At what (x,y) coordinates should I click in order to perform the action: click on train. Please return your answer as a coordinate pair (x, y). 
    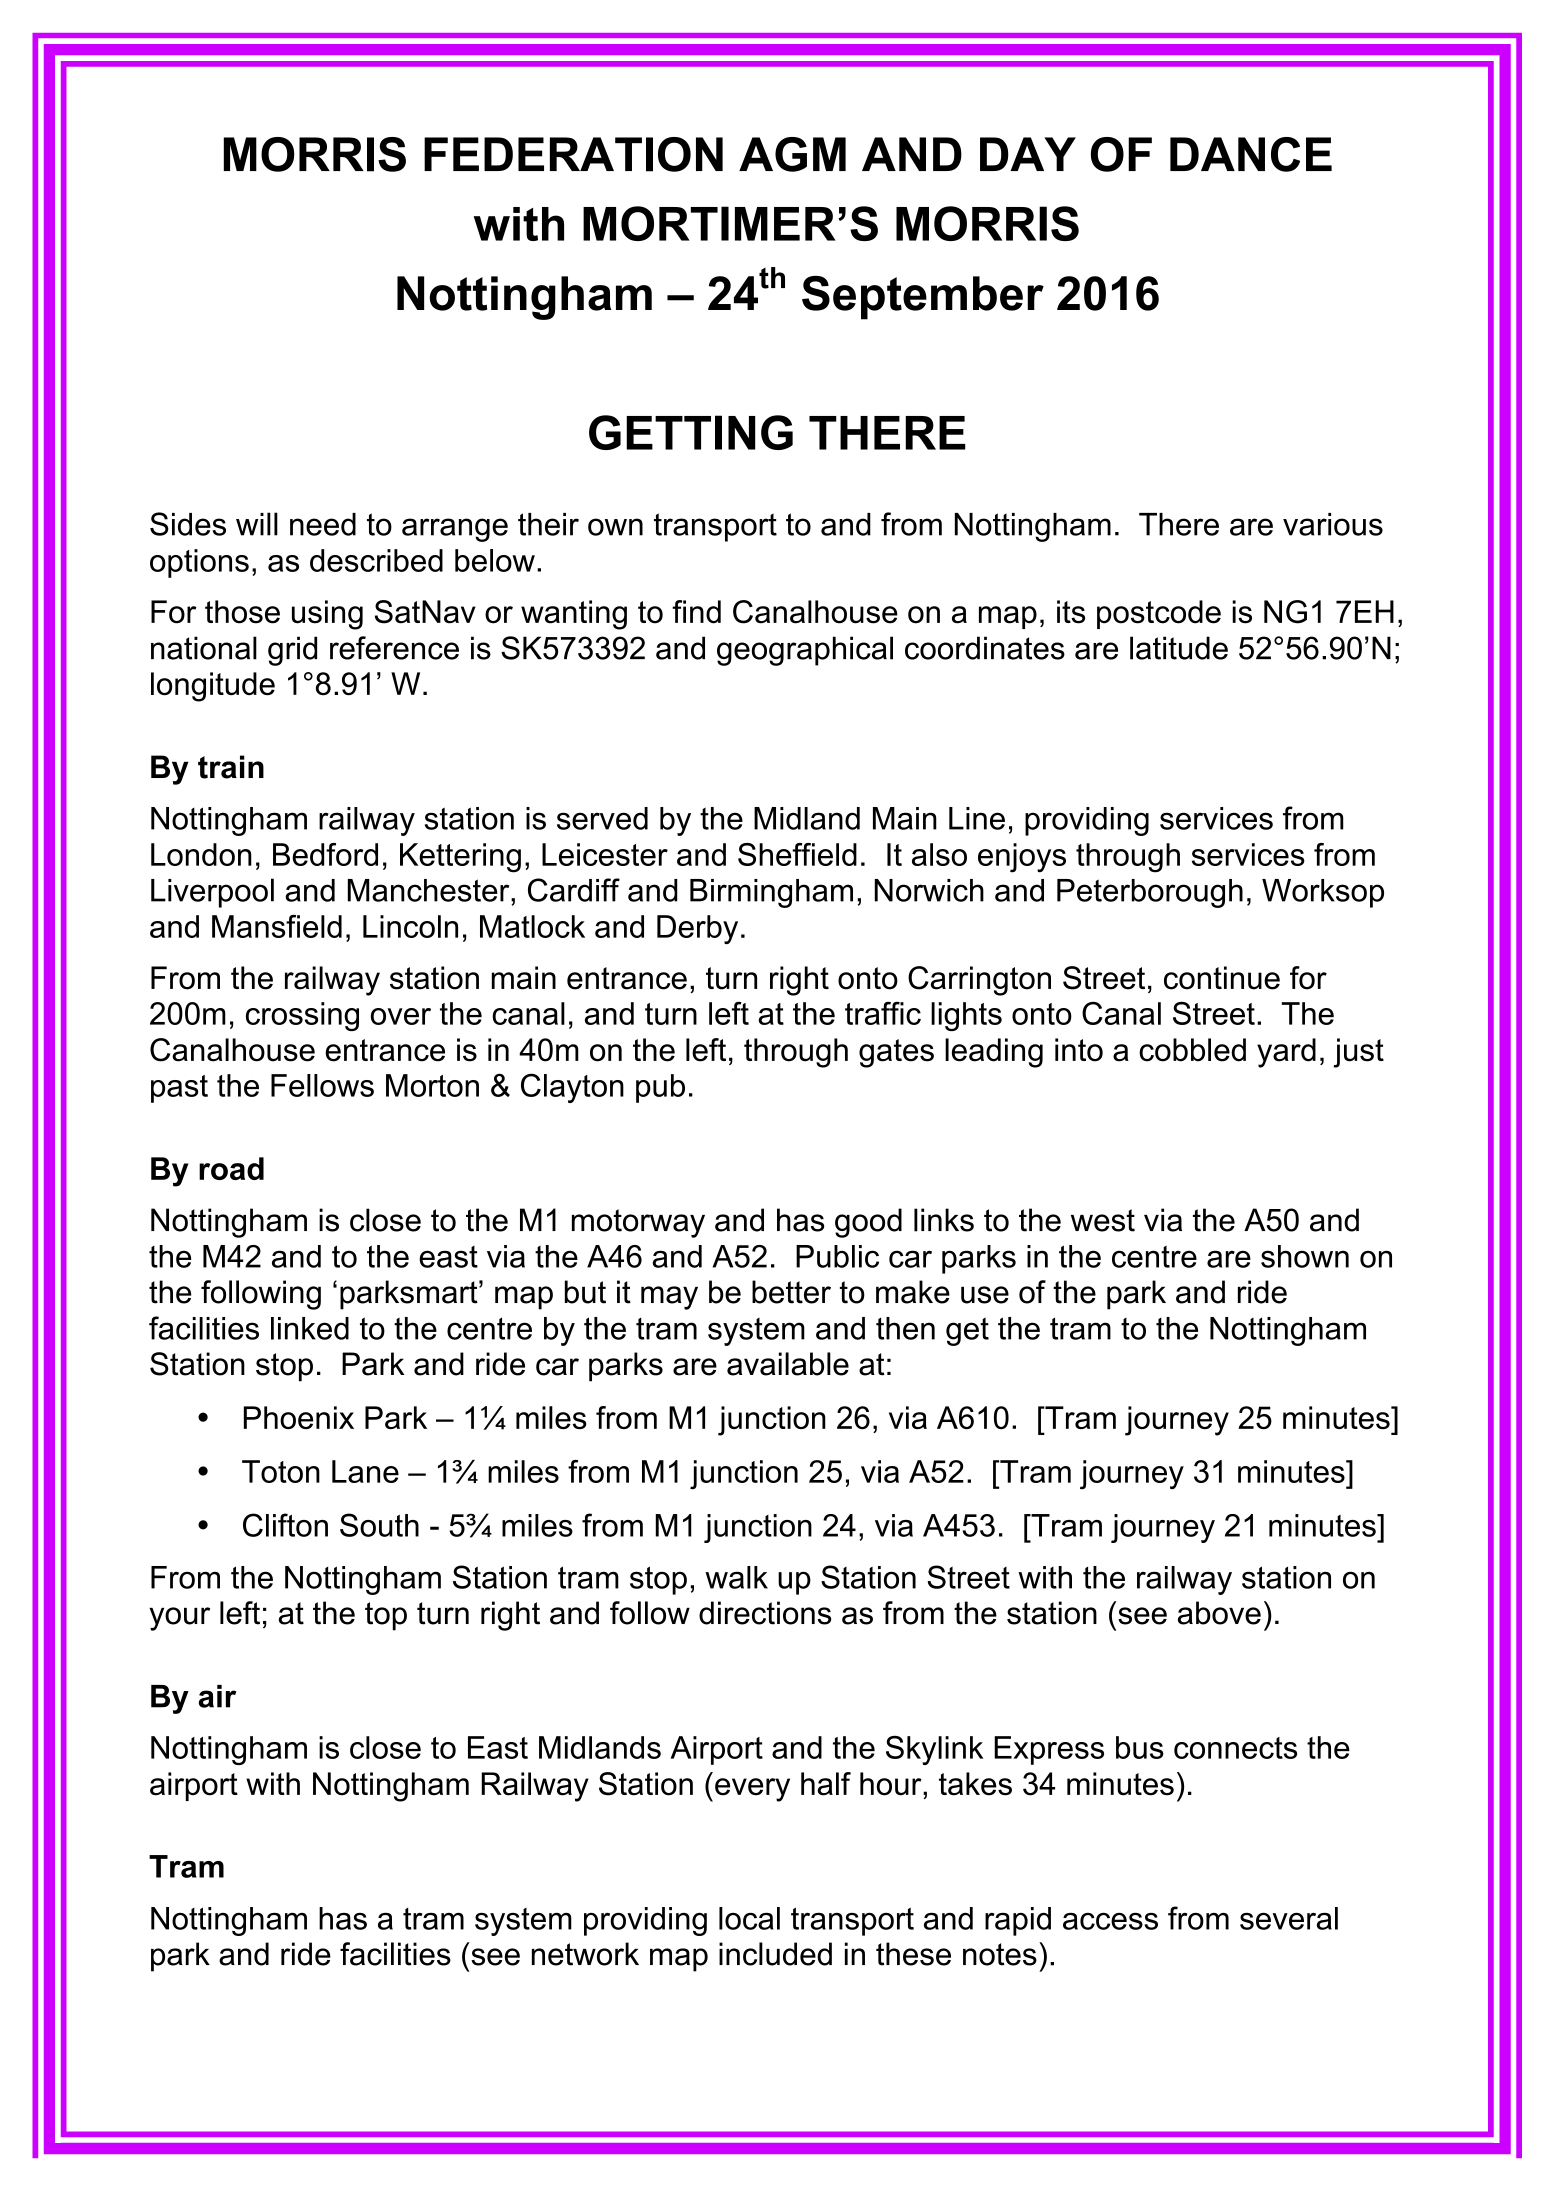
    Looking at the image, I should click on (231, 767).
